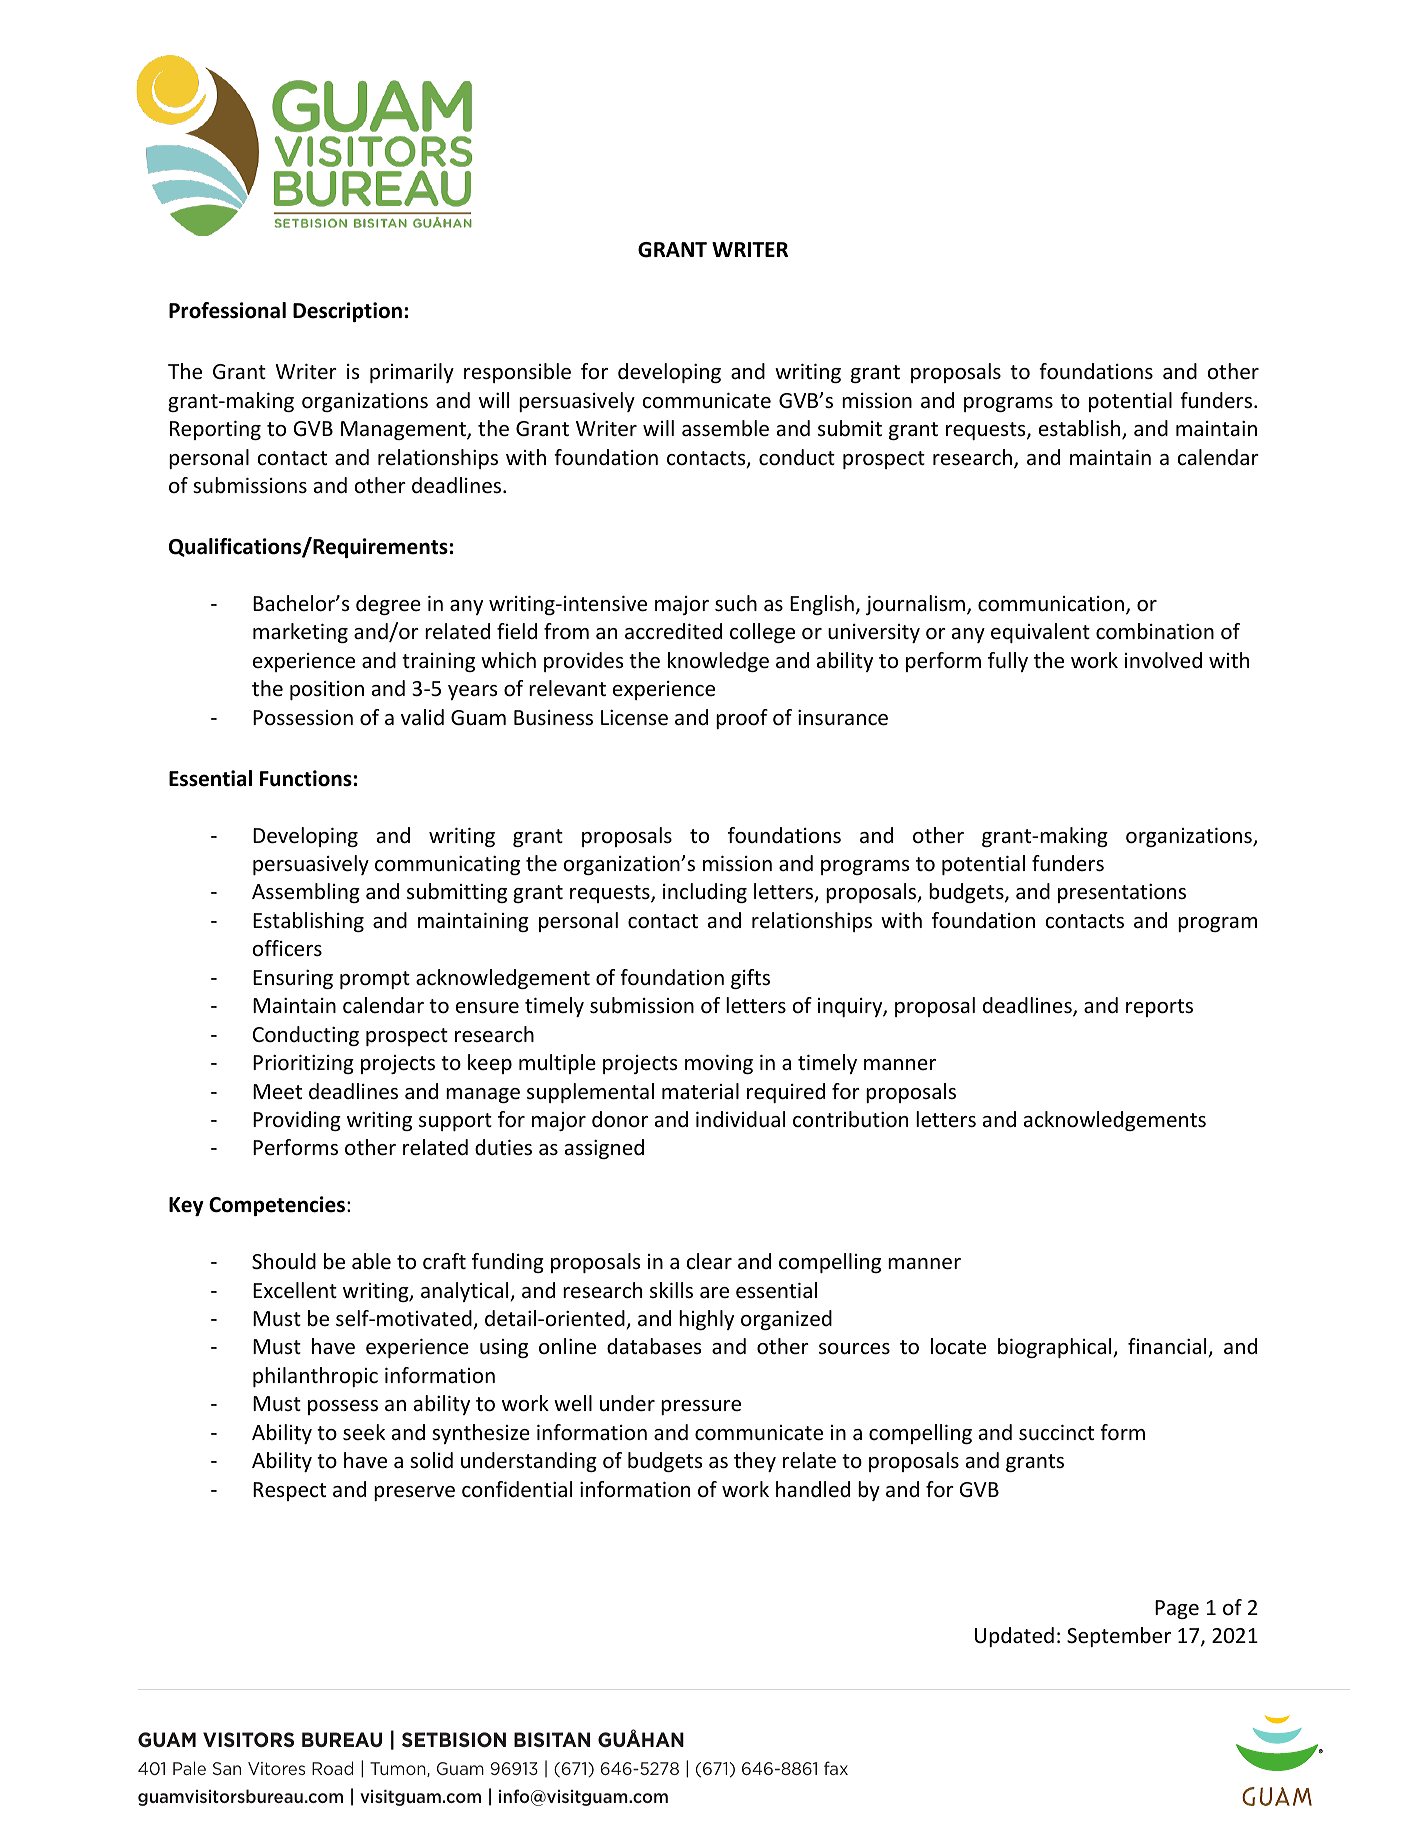  Describe the element at coordinates (315, 1377) in the screenshot. I see `philanthropic` at that location.
